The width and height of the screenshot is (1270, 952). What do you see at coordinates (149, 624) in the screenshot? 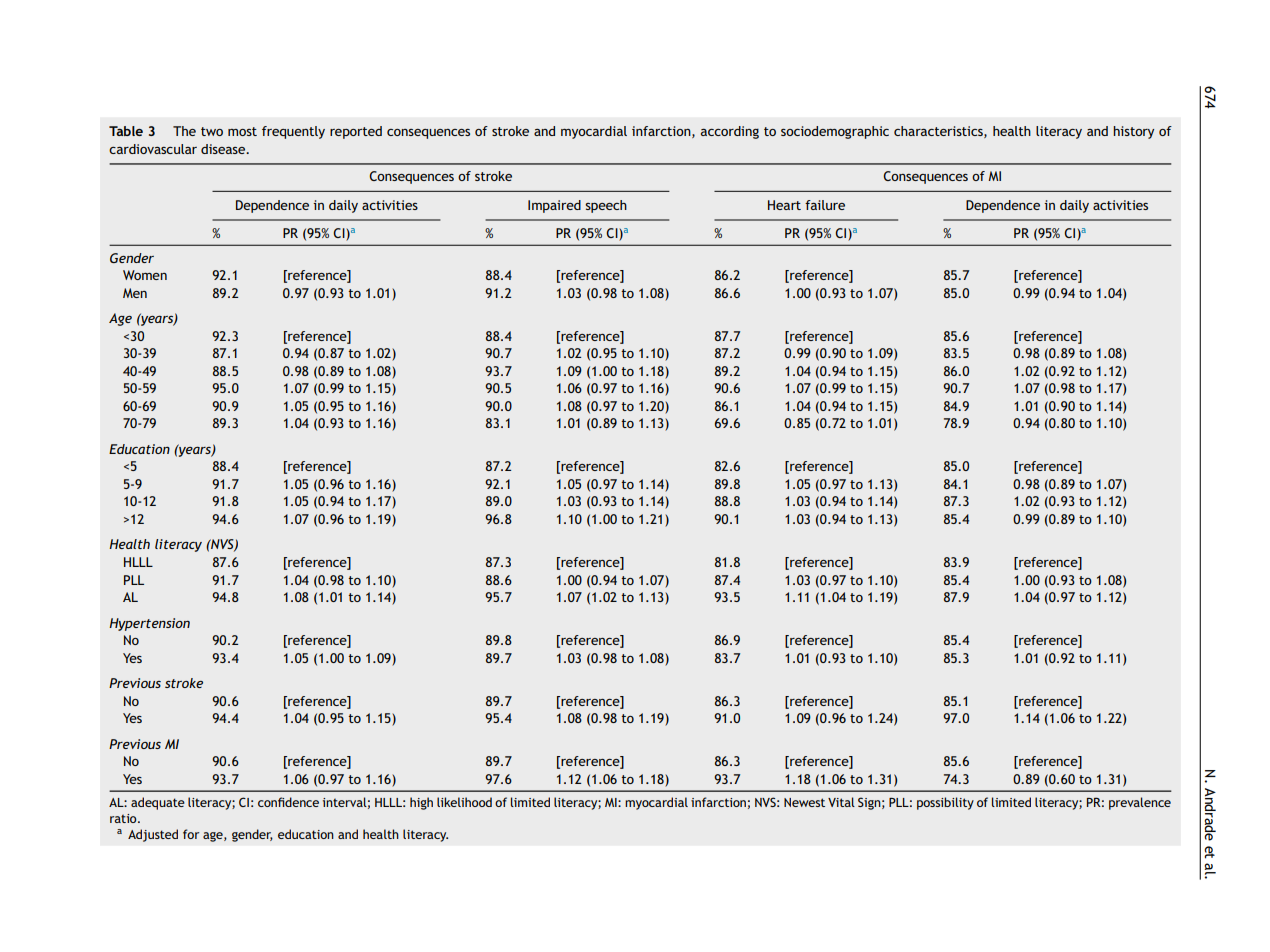
I see `Hypertension` at bounding box center [149, 624].
